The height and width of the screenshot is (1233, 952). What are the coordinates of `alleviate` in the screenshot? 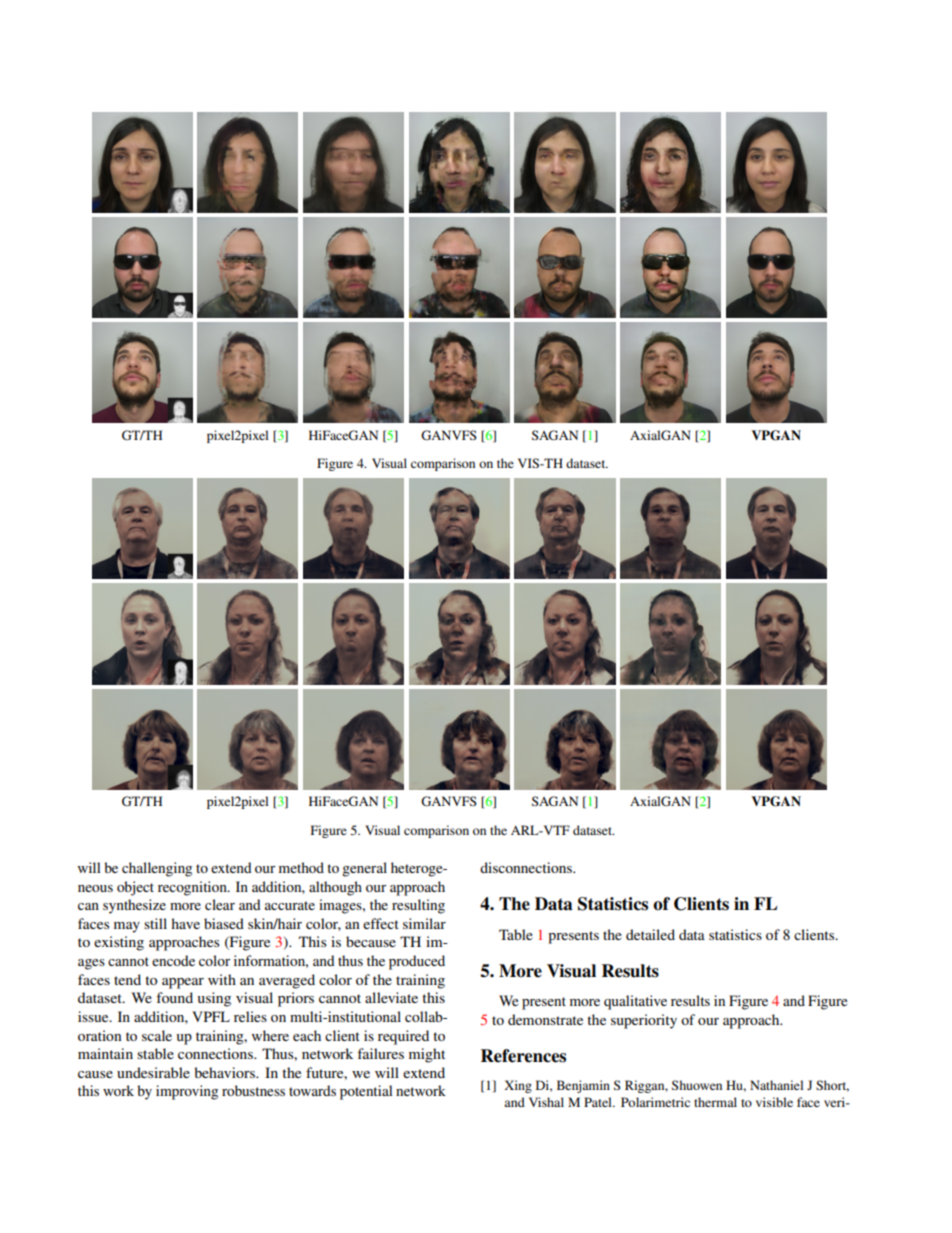 It's located at (391, 997).
